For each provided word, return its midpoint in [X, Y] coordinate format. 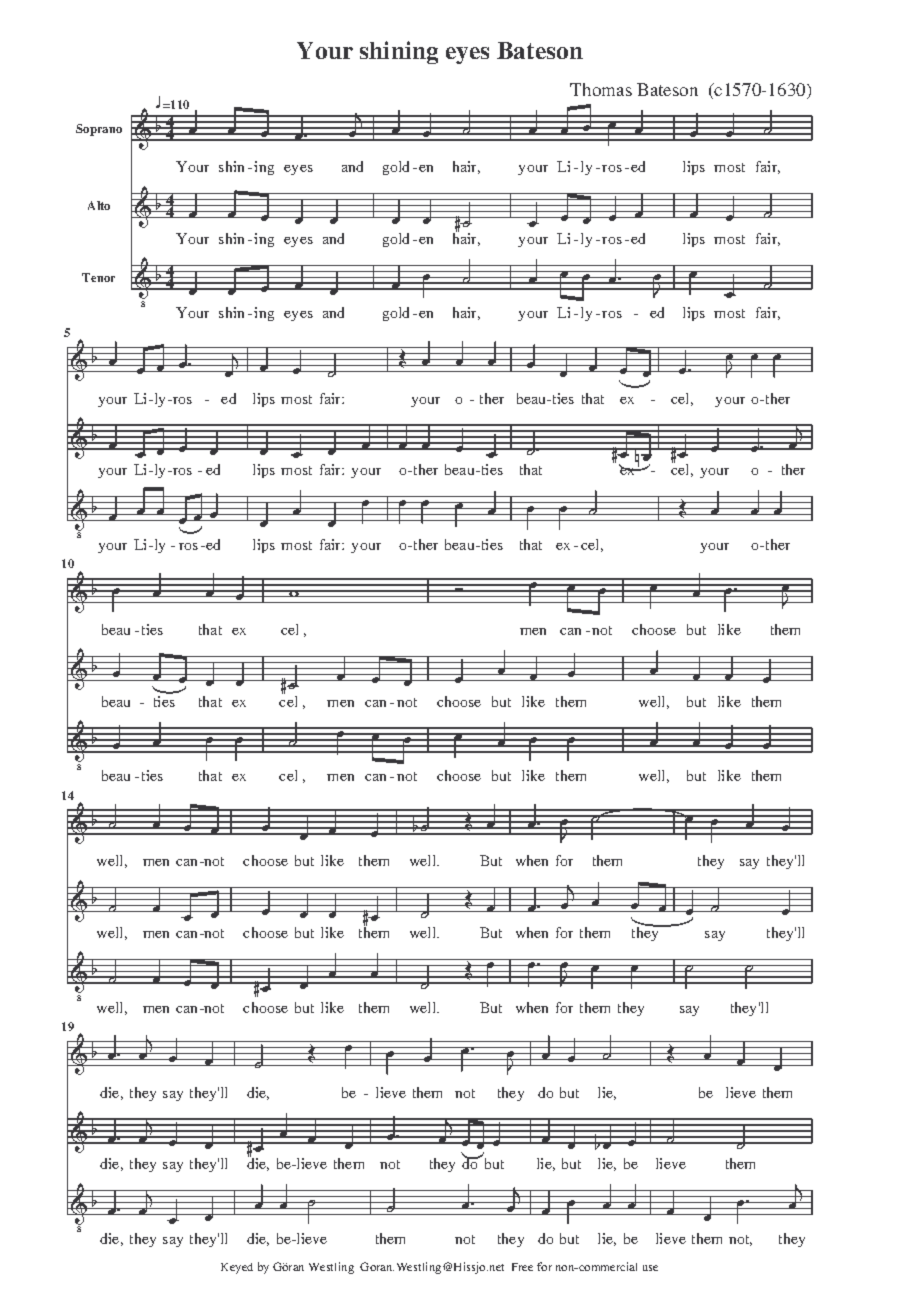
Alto [99, 205]
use [650, 1268]
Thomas [601, 89]
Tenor [98, 277]
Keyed [237, 1268]
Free [522, 1267]
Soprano [99, 130]
